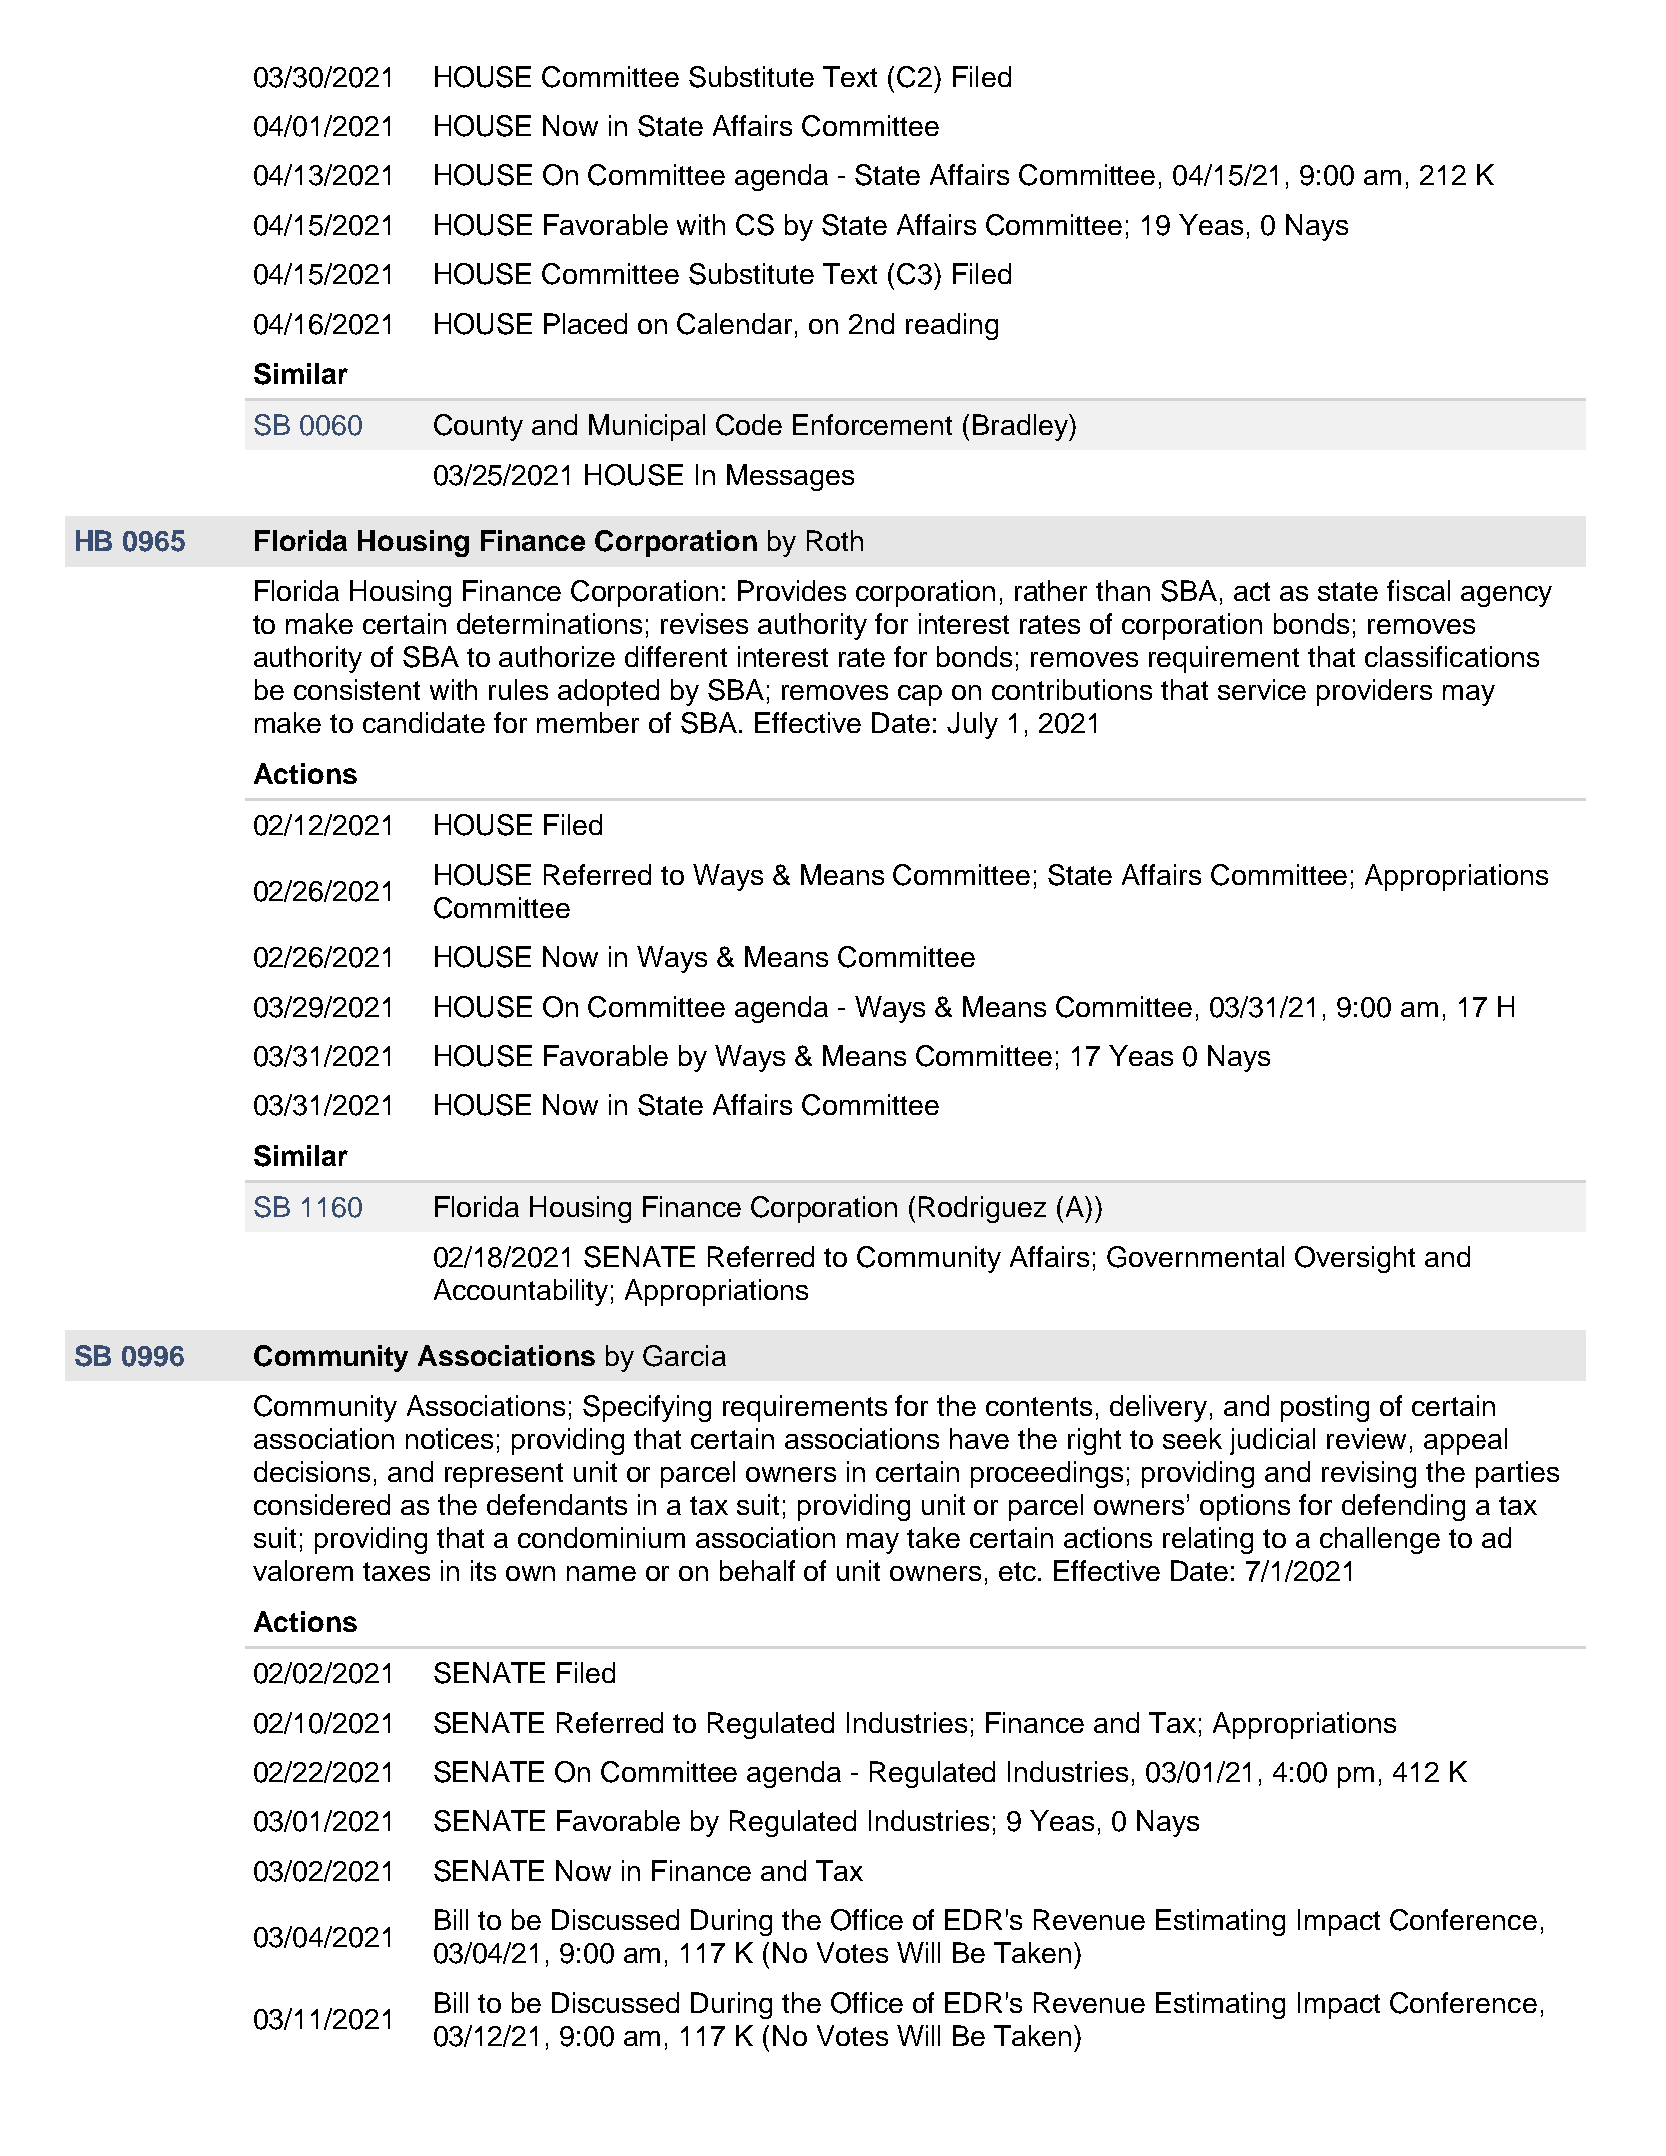 The height and width of the page is (2156, 1666). What do you see at coordinates (972, 725) in the page?
I see `July` at bounding box center [972, 725].
